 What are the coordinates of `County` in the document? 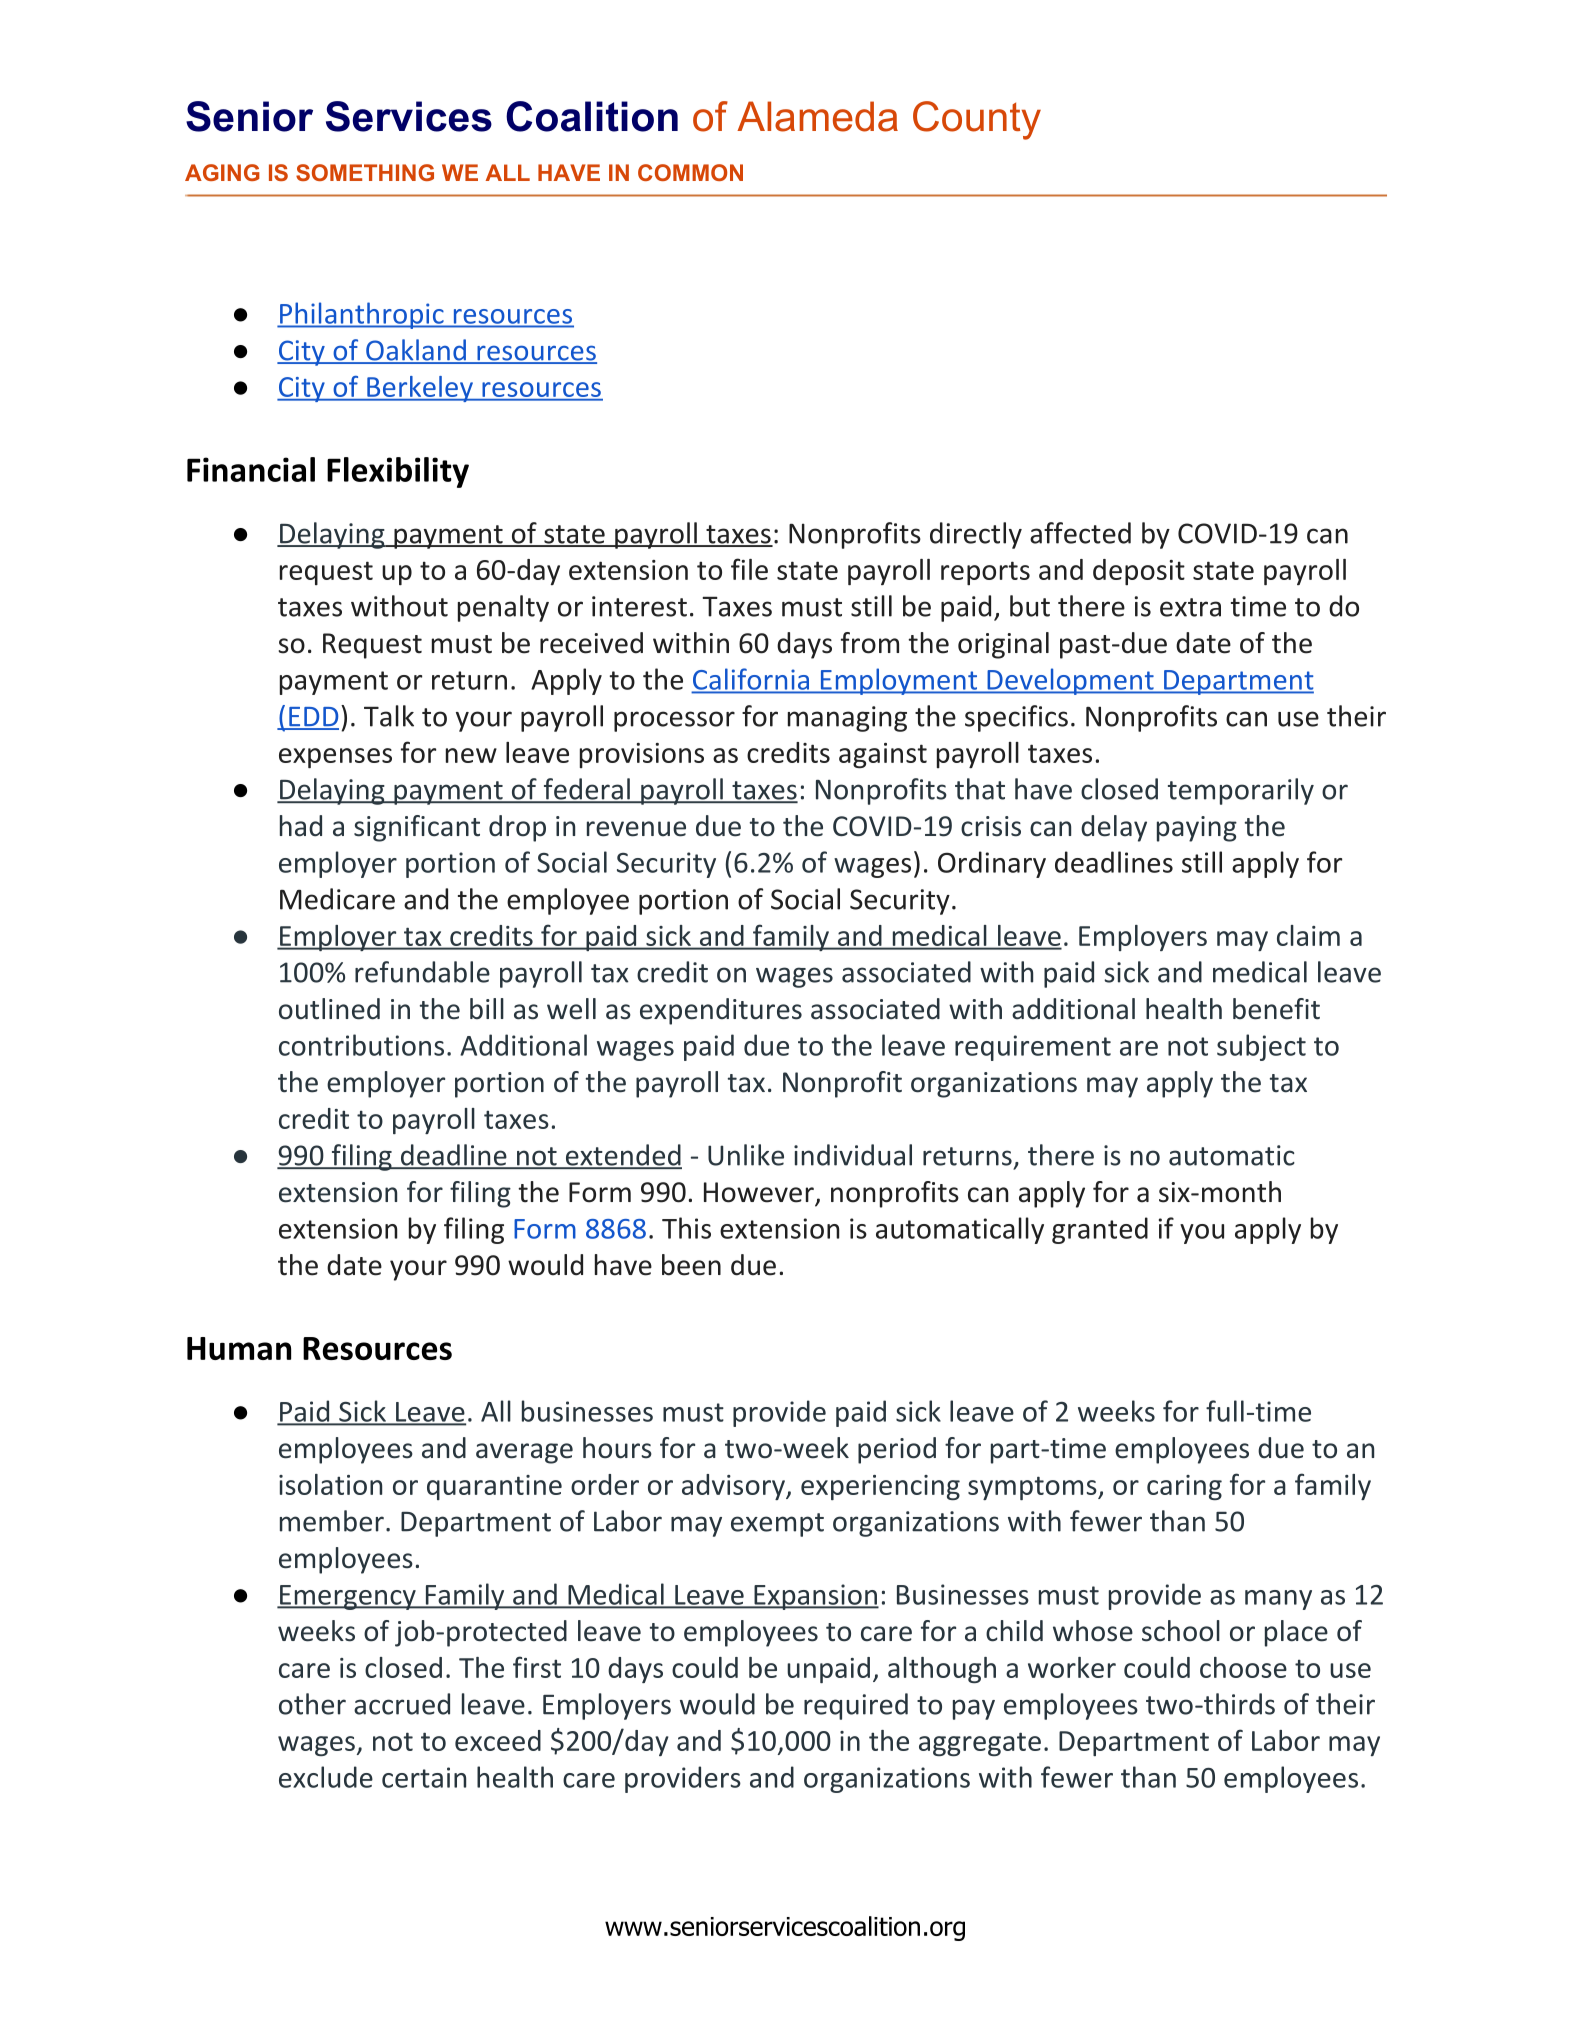 It's located at (977, 120).
